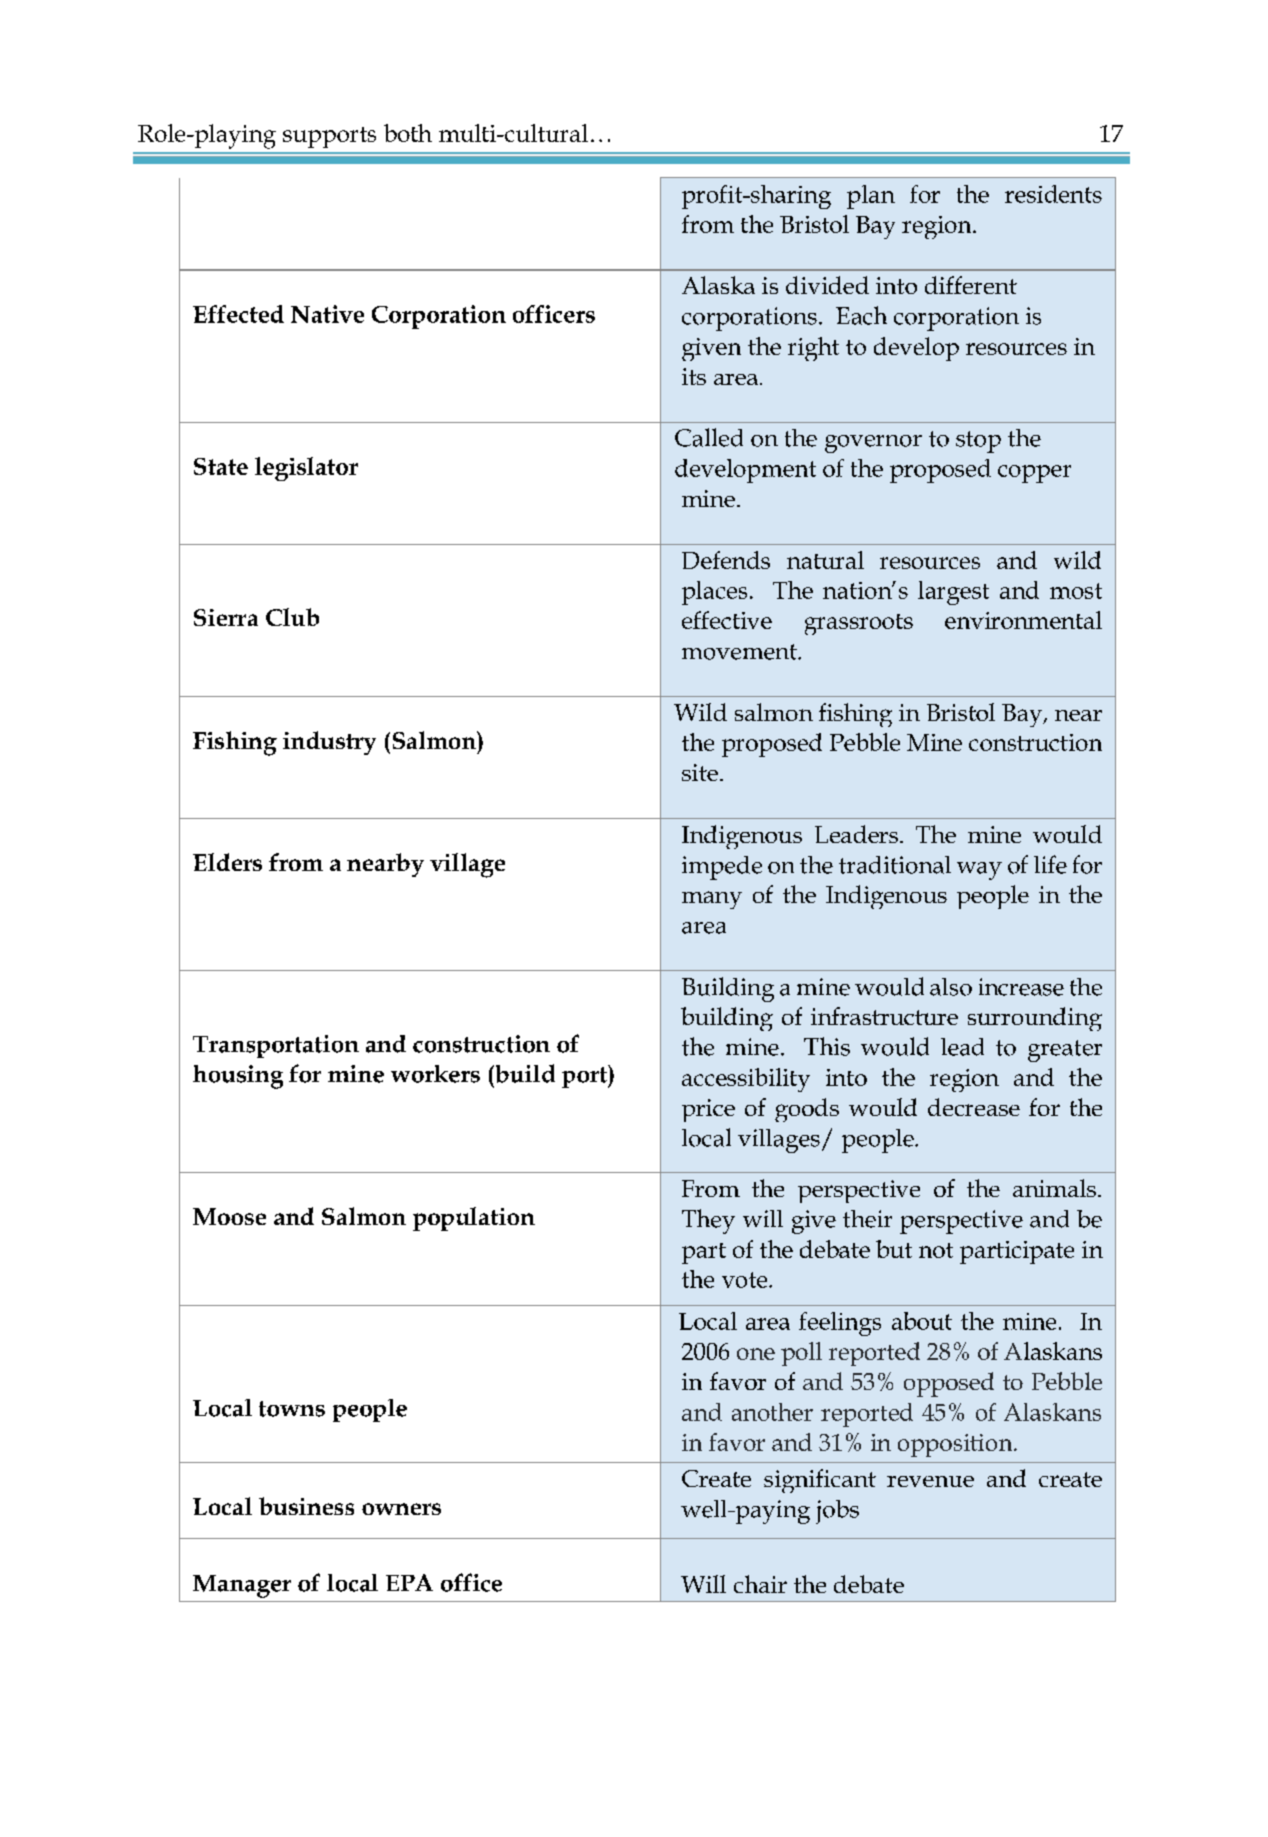  What do you see at coordinates (827, 285) in the screenshot?
I see `divided` at bounding box center [827, 285].
